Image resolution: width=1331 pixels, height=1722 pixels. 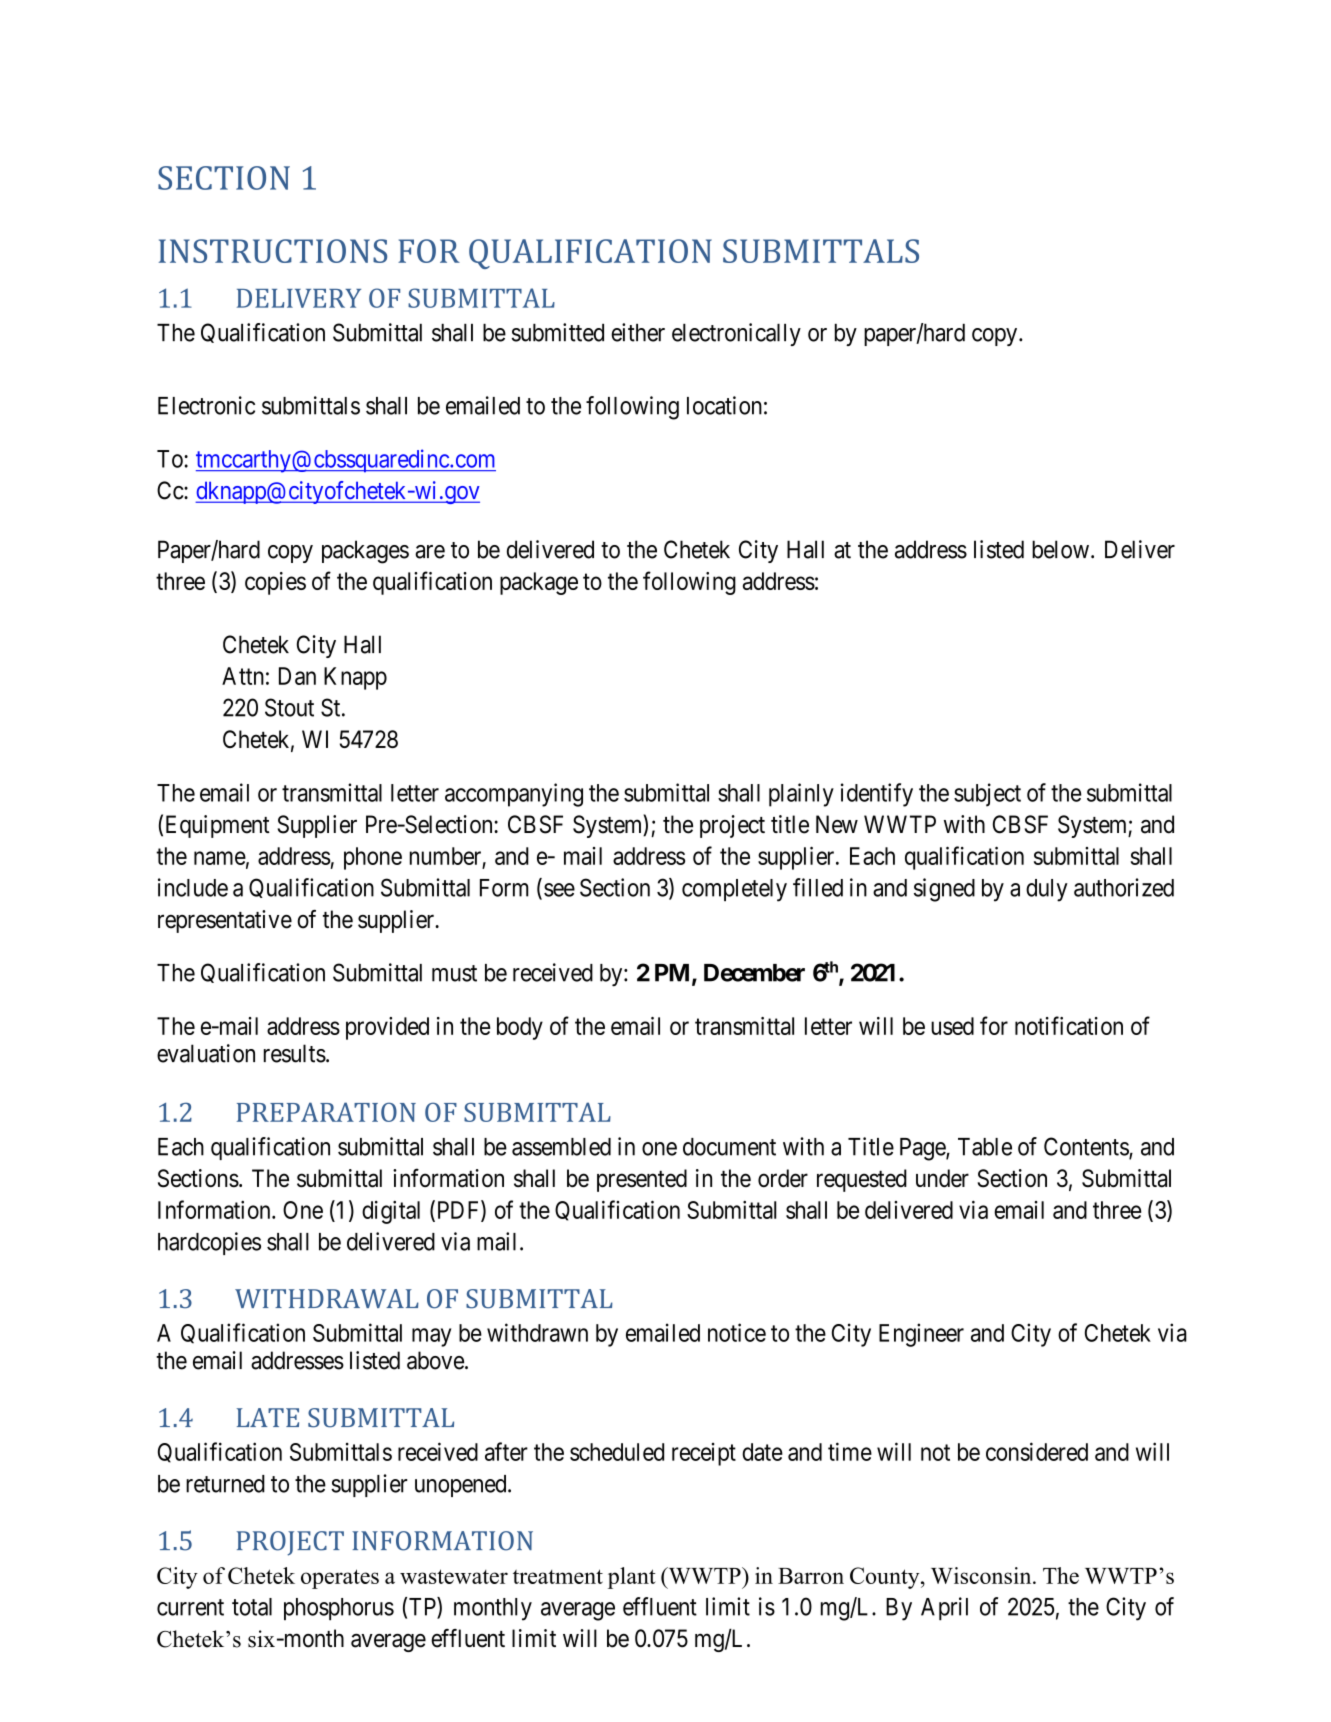 What do you see at coordinates (1060, 549) in the document?
I see `below` at bounding box center [1060, 549].
